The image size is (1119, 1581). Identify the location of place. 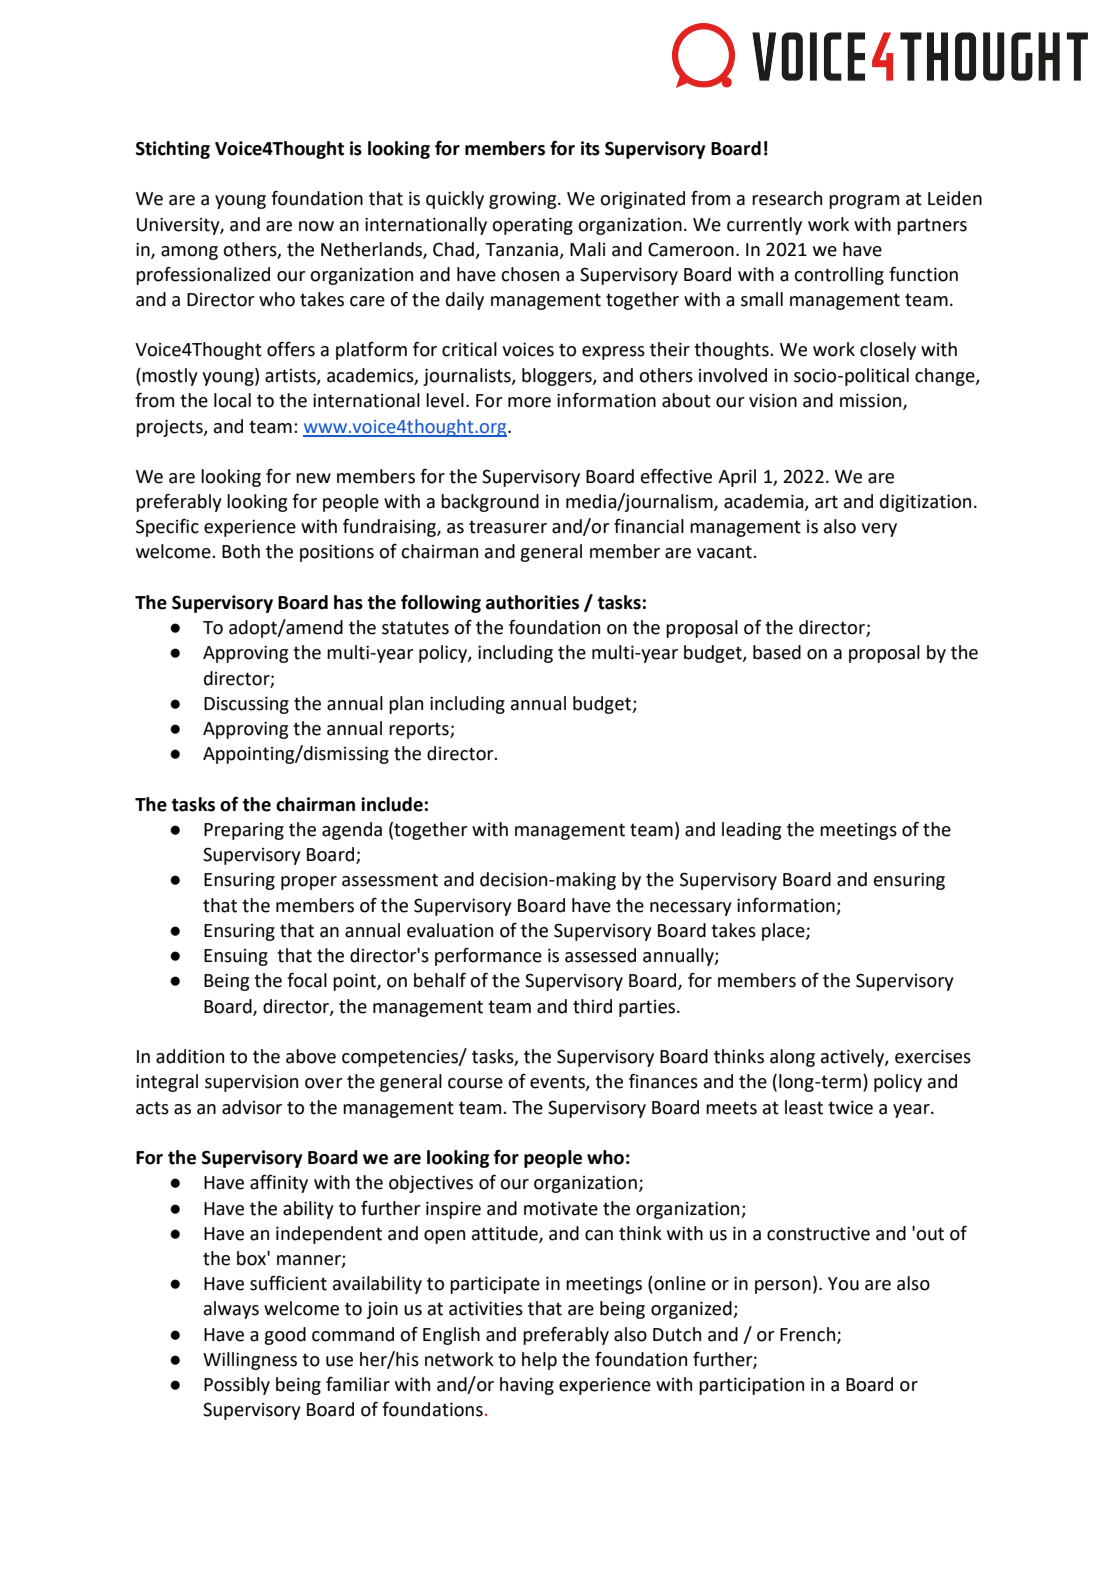
(784, 932).
